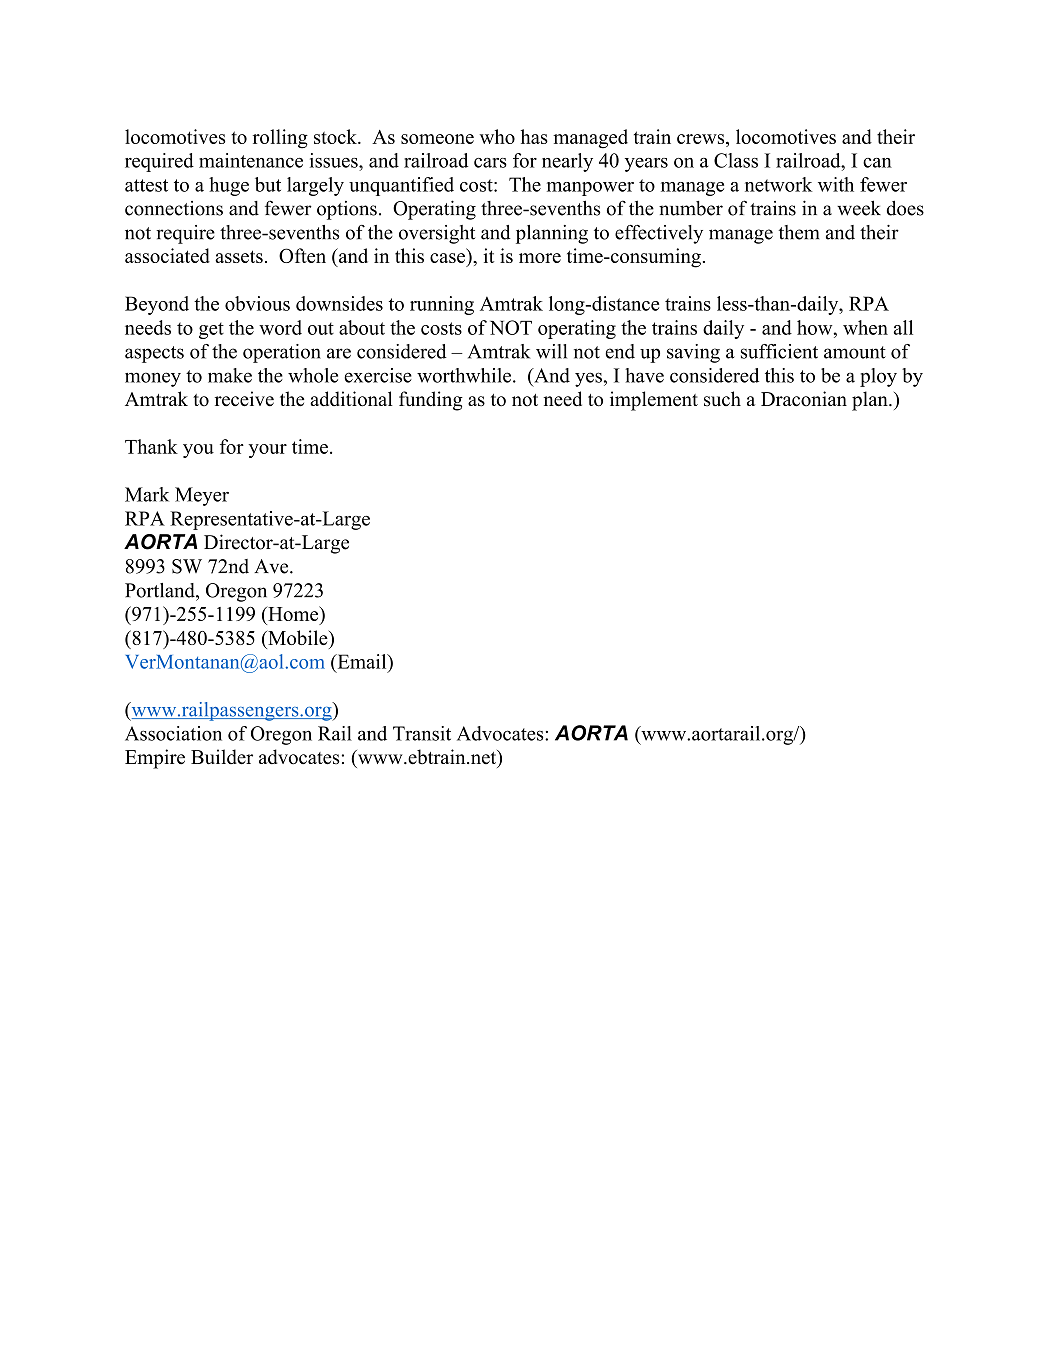  I want to click on them, so click(799, 232).
